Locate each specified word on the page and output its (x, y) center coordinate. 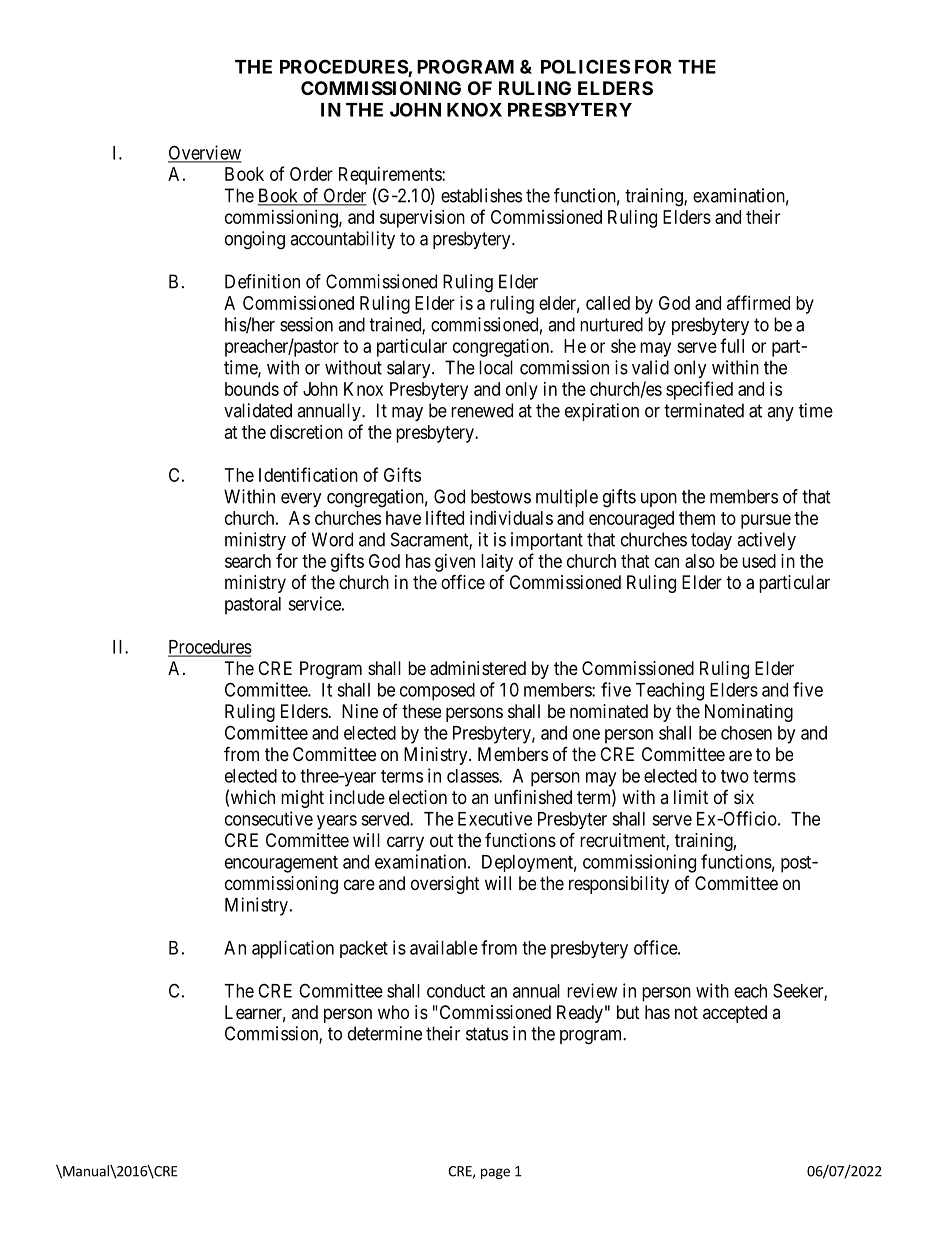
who (393, 1012)
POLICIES (585, 66)
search (248, 561)
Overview (205, 153)
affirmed (758, 302)
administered (478, 668)
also (700, 561)
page (495, 1173)
